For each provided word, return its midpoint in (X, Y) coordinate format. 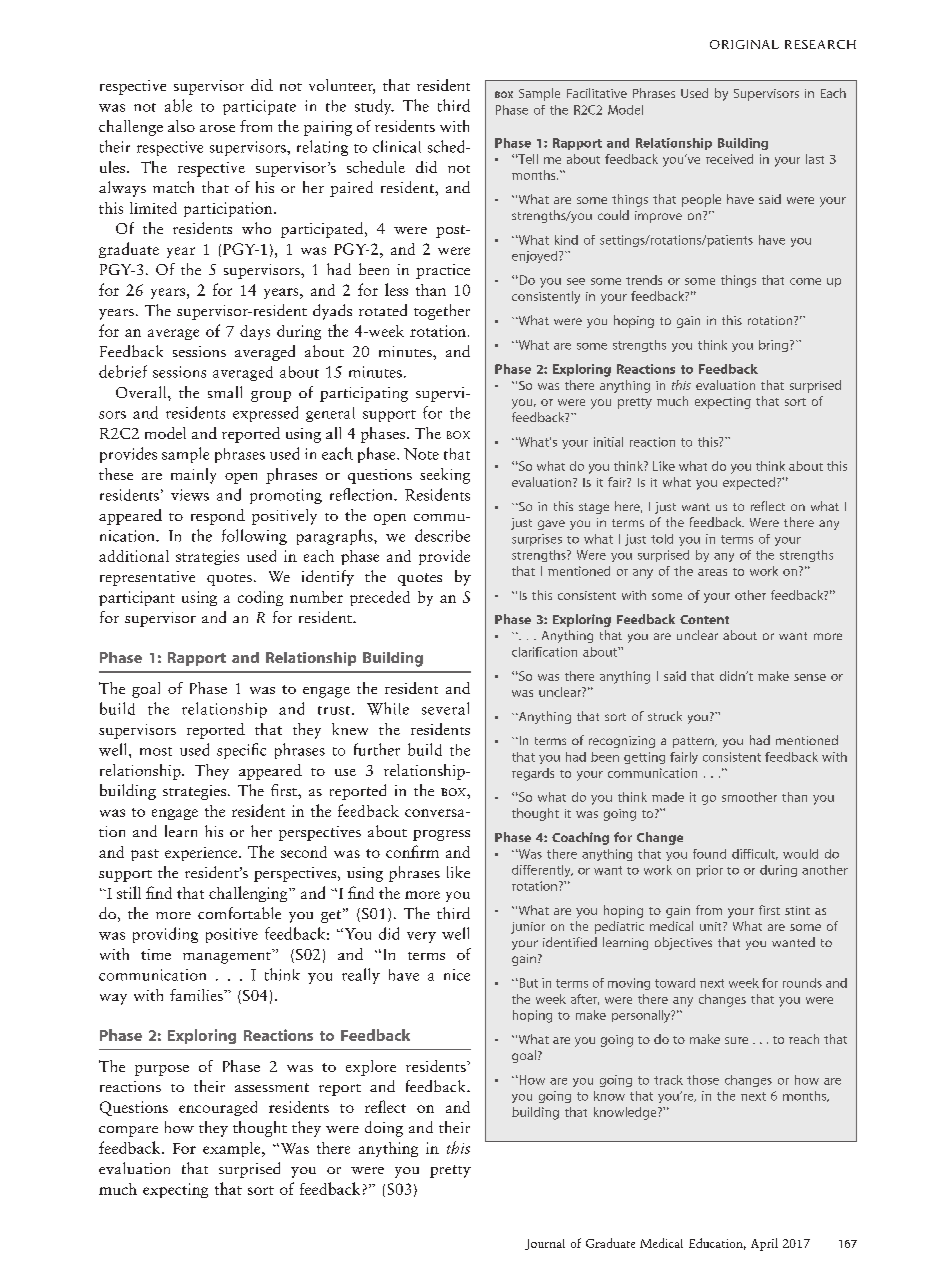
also (181, 126)
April (764, 1244)
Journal (545, 1244)
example (233, 1149)
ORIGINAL (744, 44)
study (374, 107)
